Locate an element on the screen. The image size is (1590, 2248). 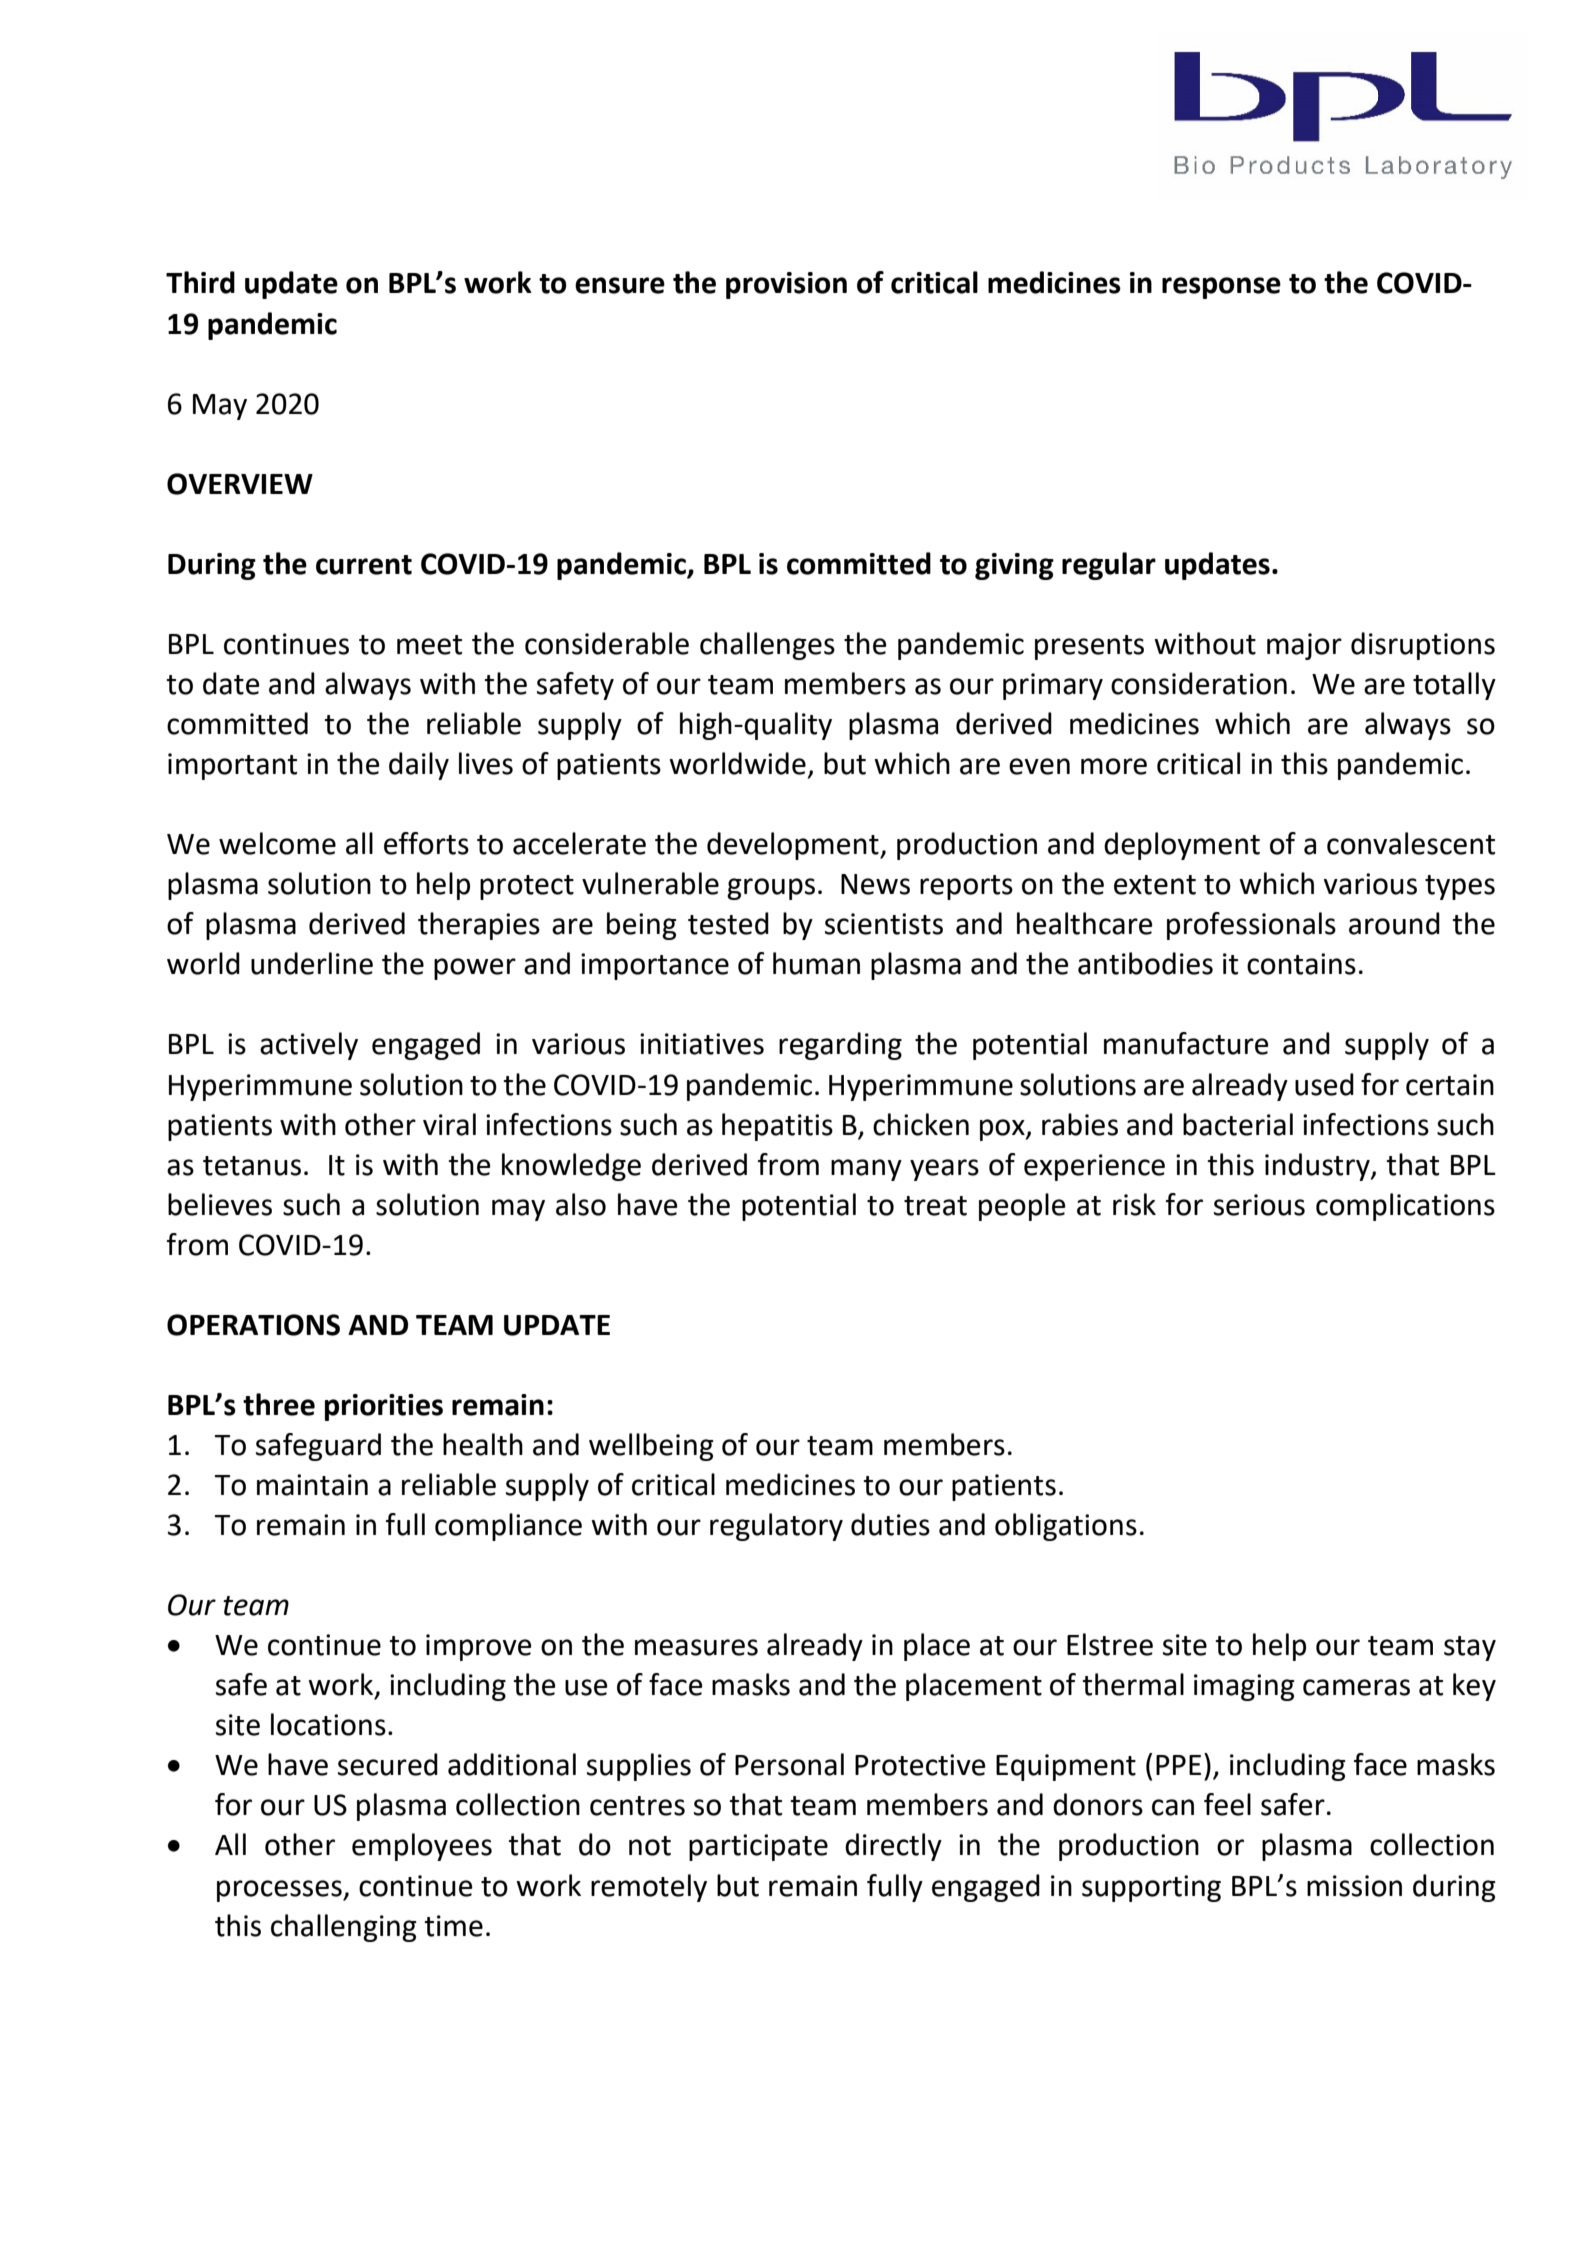
response is located at coordinates (1221, 288).
